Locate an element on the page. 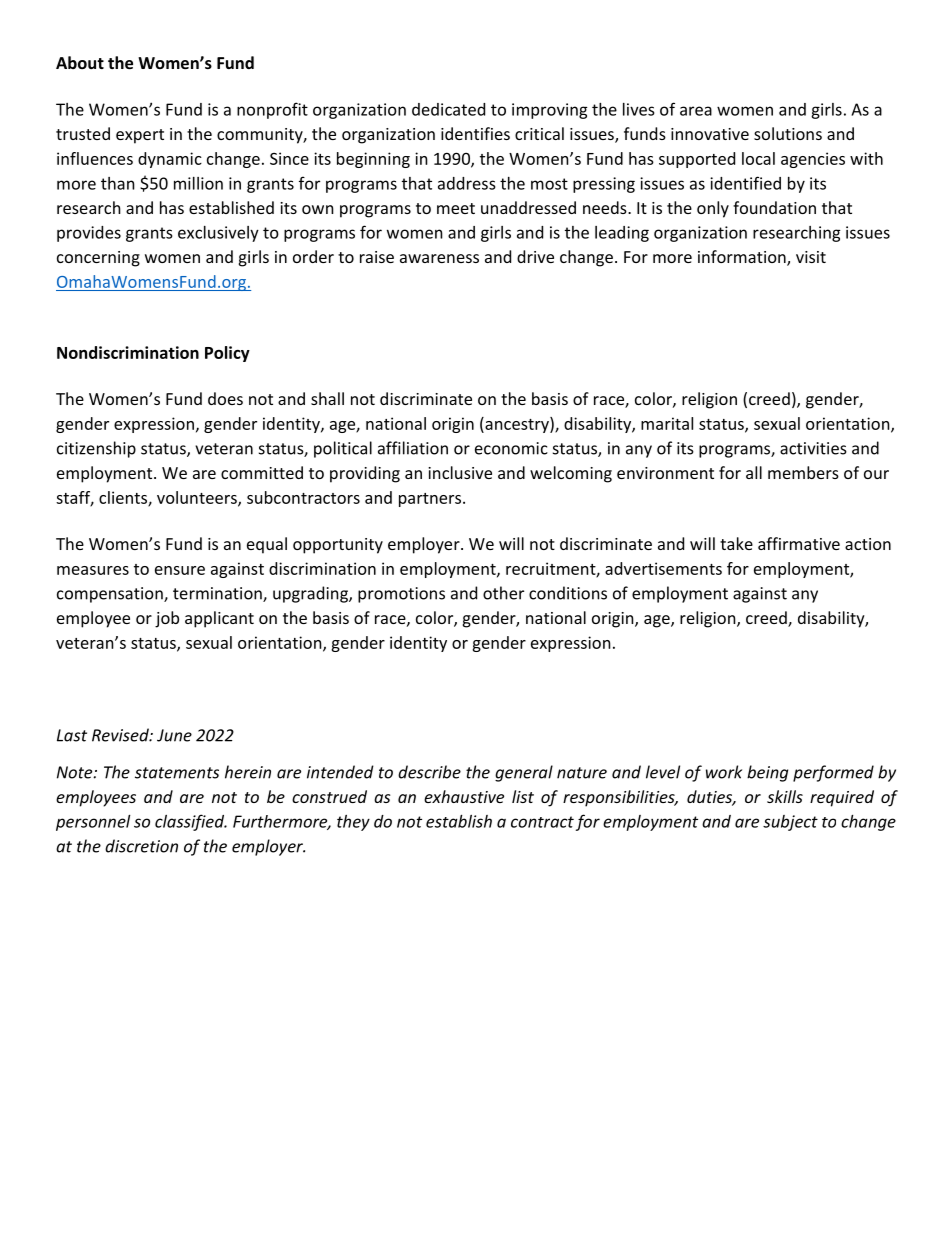 This image has height=1233, width=952. activities is located at coordinates (813, 448).
